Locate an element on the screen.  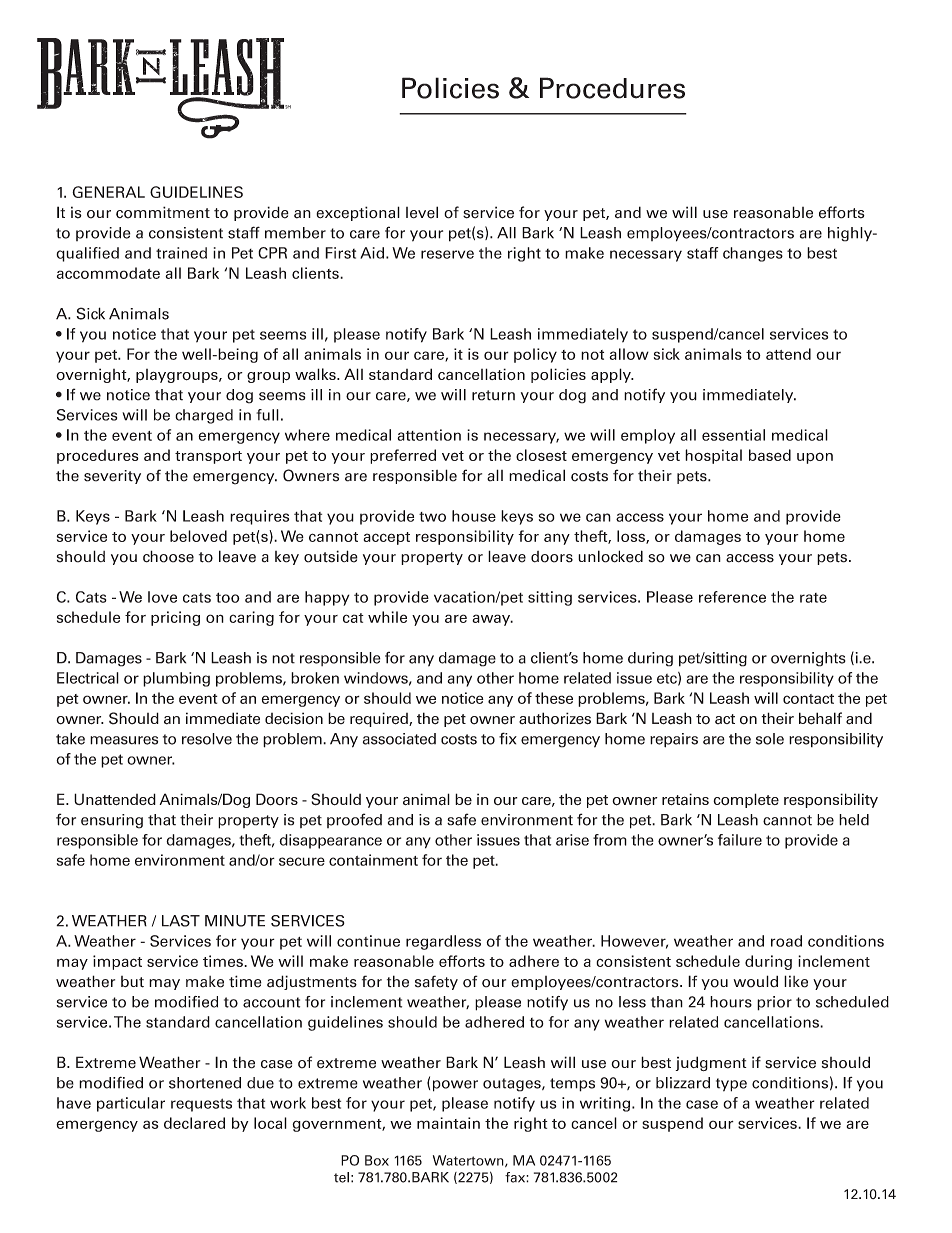
based is located at coordinates (770, 455).
